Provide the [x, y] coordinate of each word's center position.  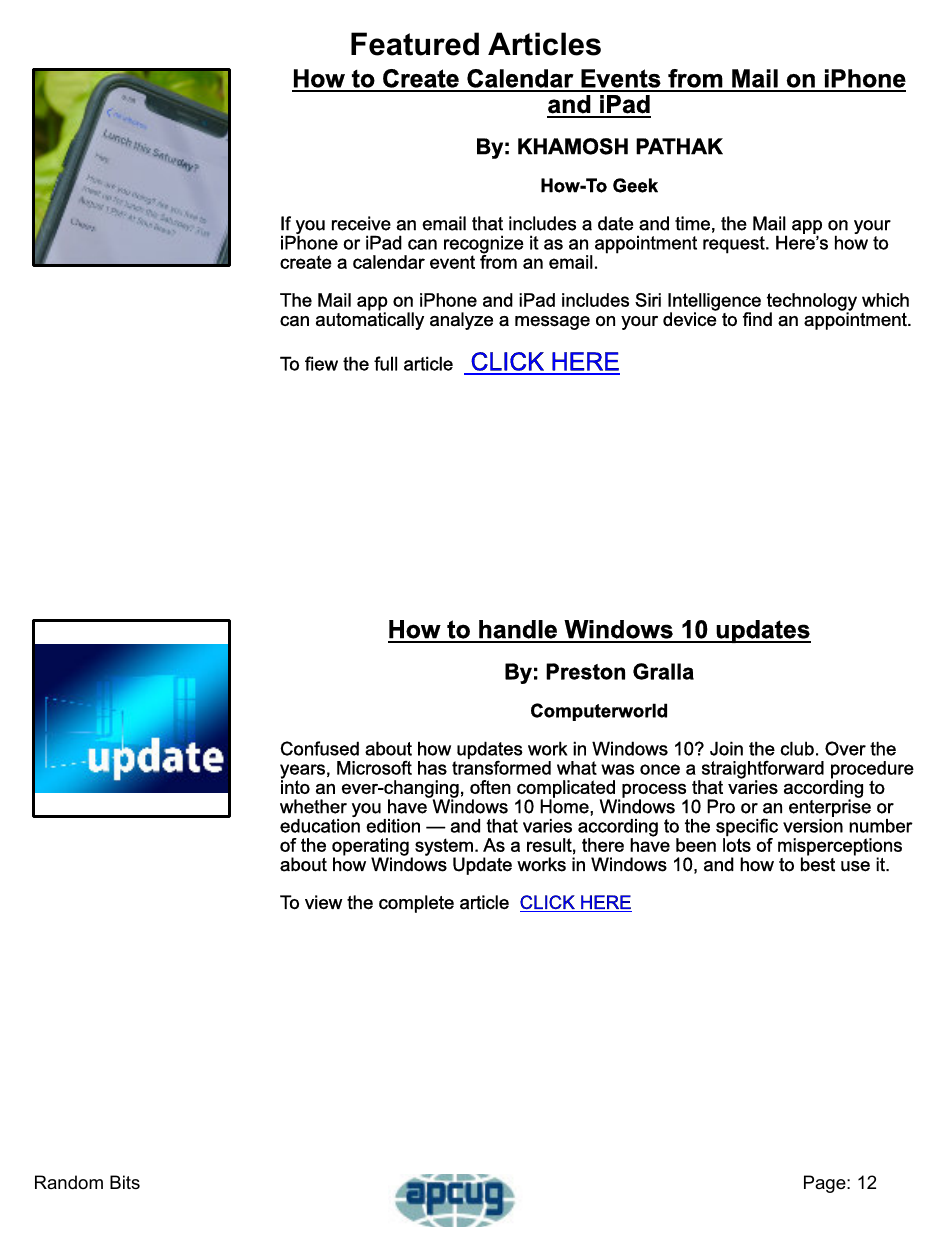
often [490, 787]
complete [416, 904]
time [692, 223]
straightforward [761, 770]
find [757, 319]
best [818, 863]
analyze [461, 321]
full [385, 363]
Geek [635, 185]
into [295, 786]
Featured [415, 44]
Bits [125, 1182]
